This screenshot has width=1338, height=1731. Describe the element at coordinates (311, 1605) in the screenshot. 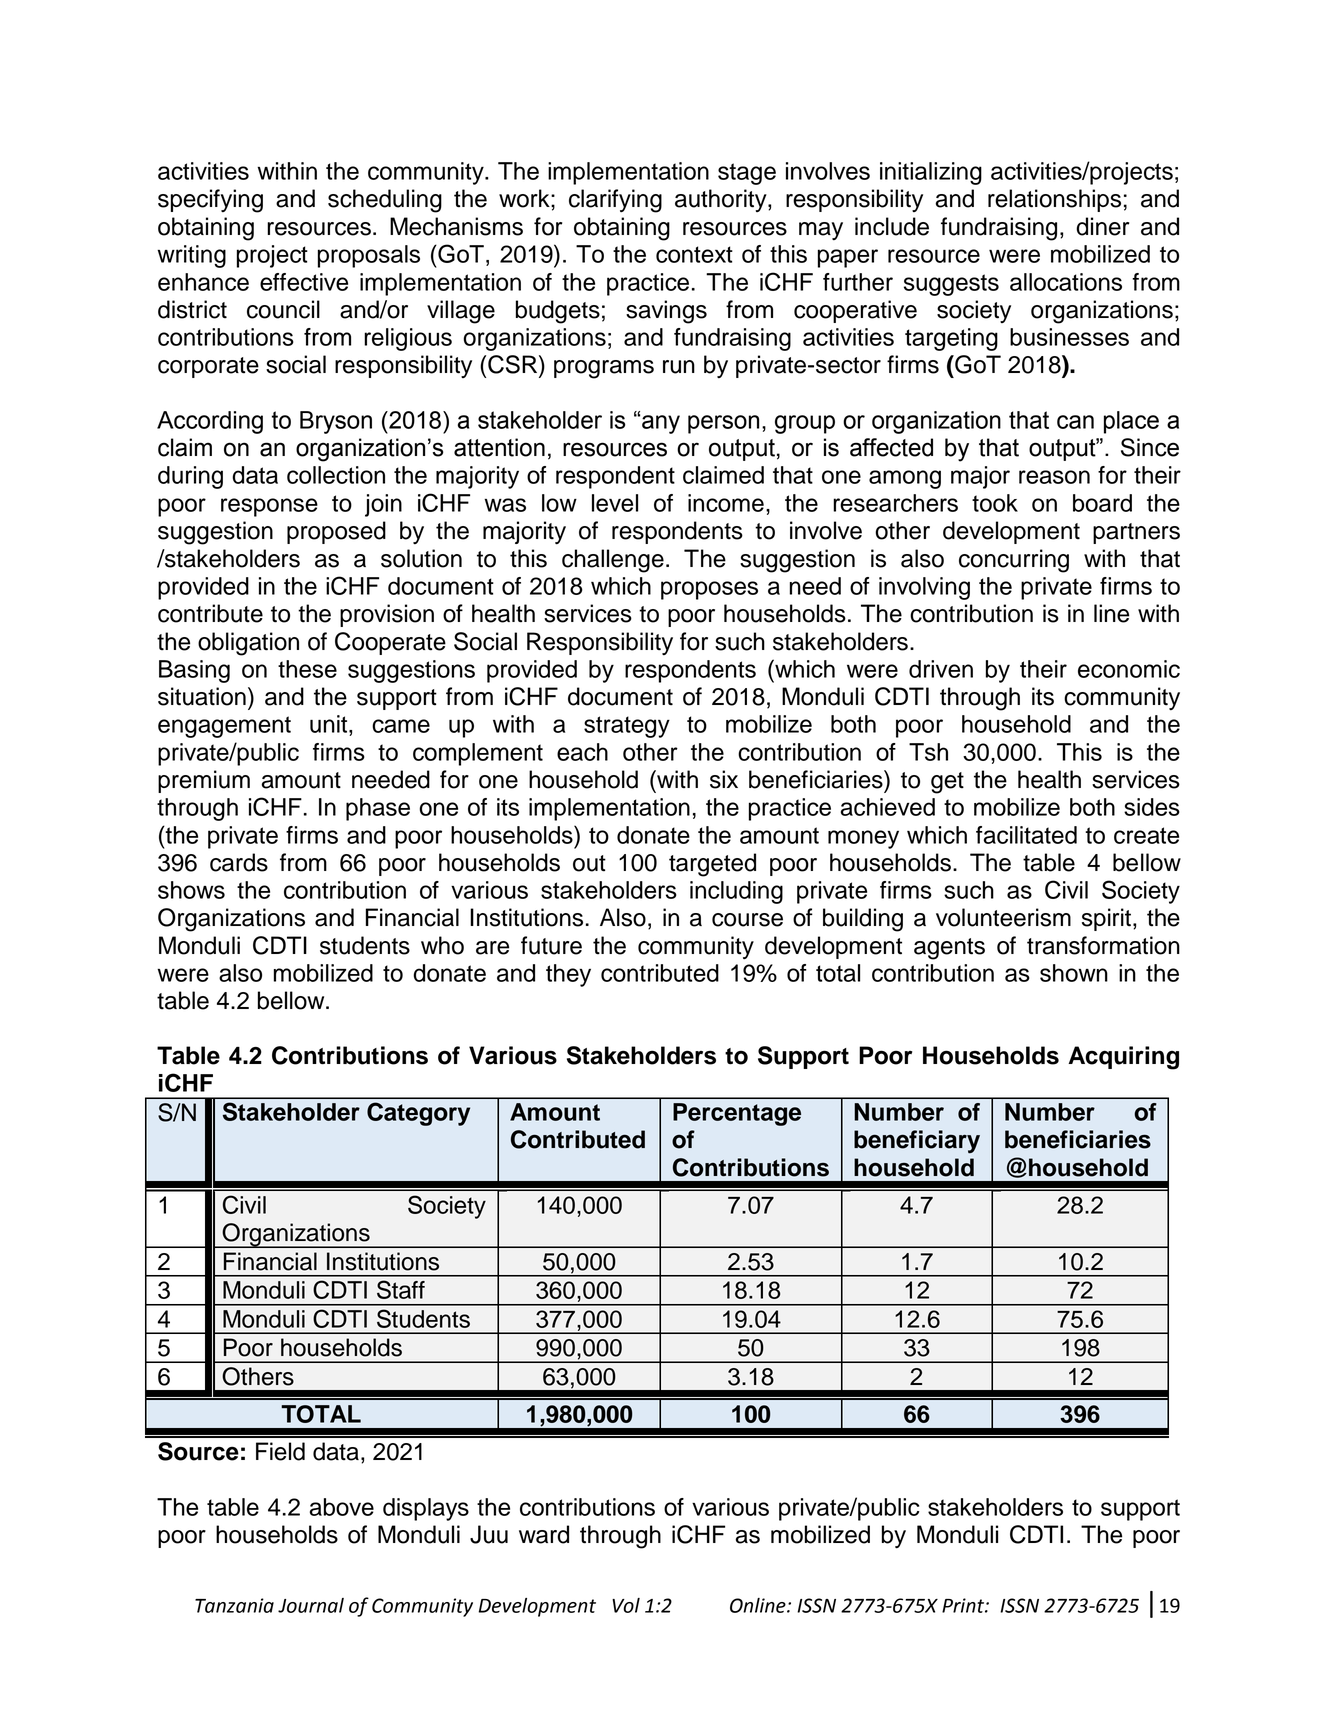

I see `Journal` at that location.
